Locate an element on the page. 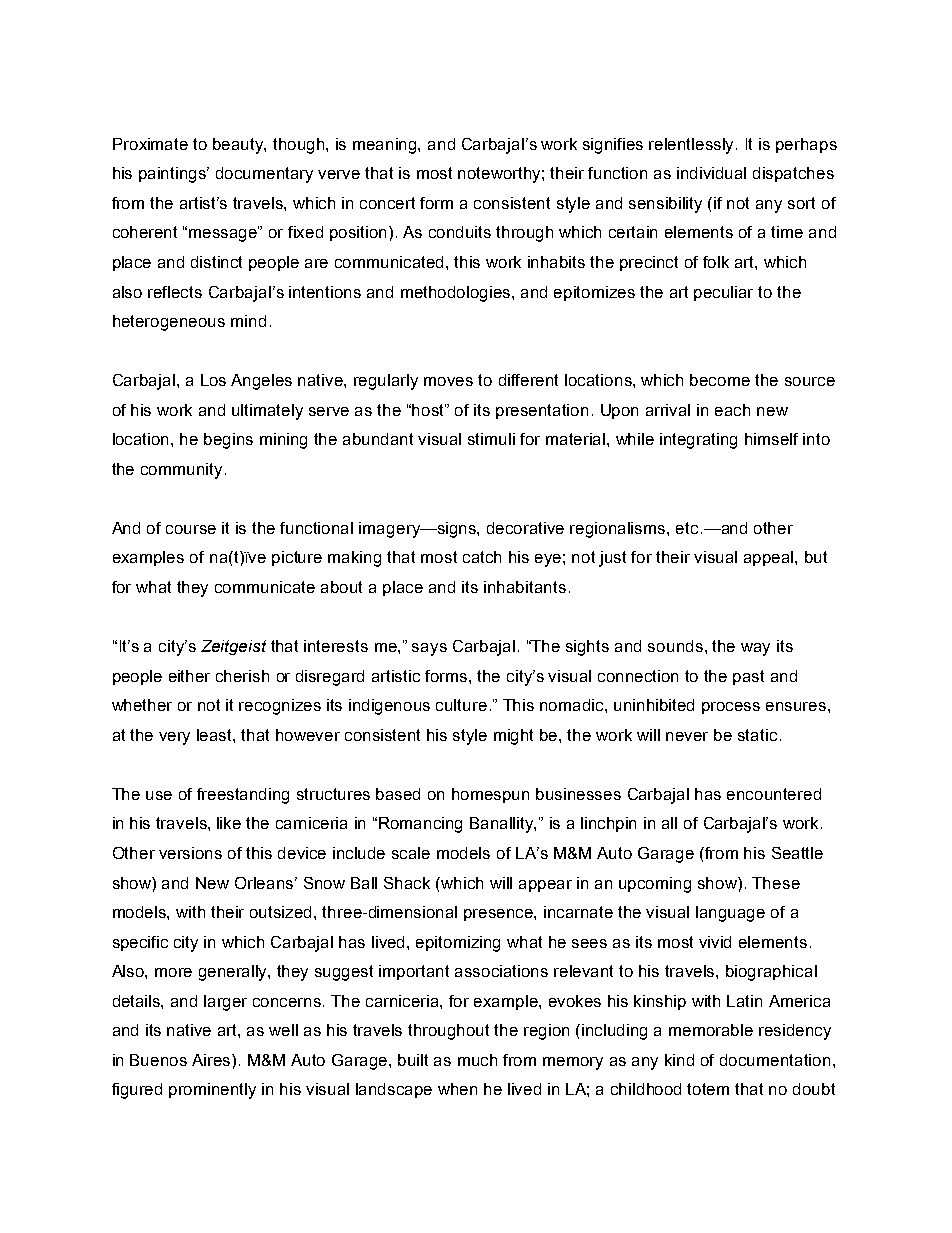 The image size is (952, 1233). freestanding is located at coordinates (243, 796).
